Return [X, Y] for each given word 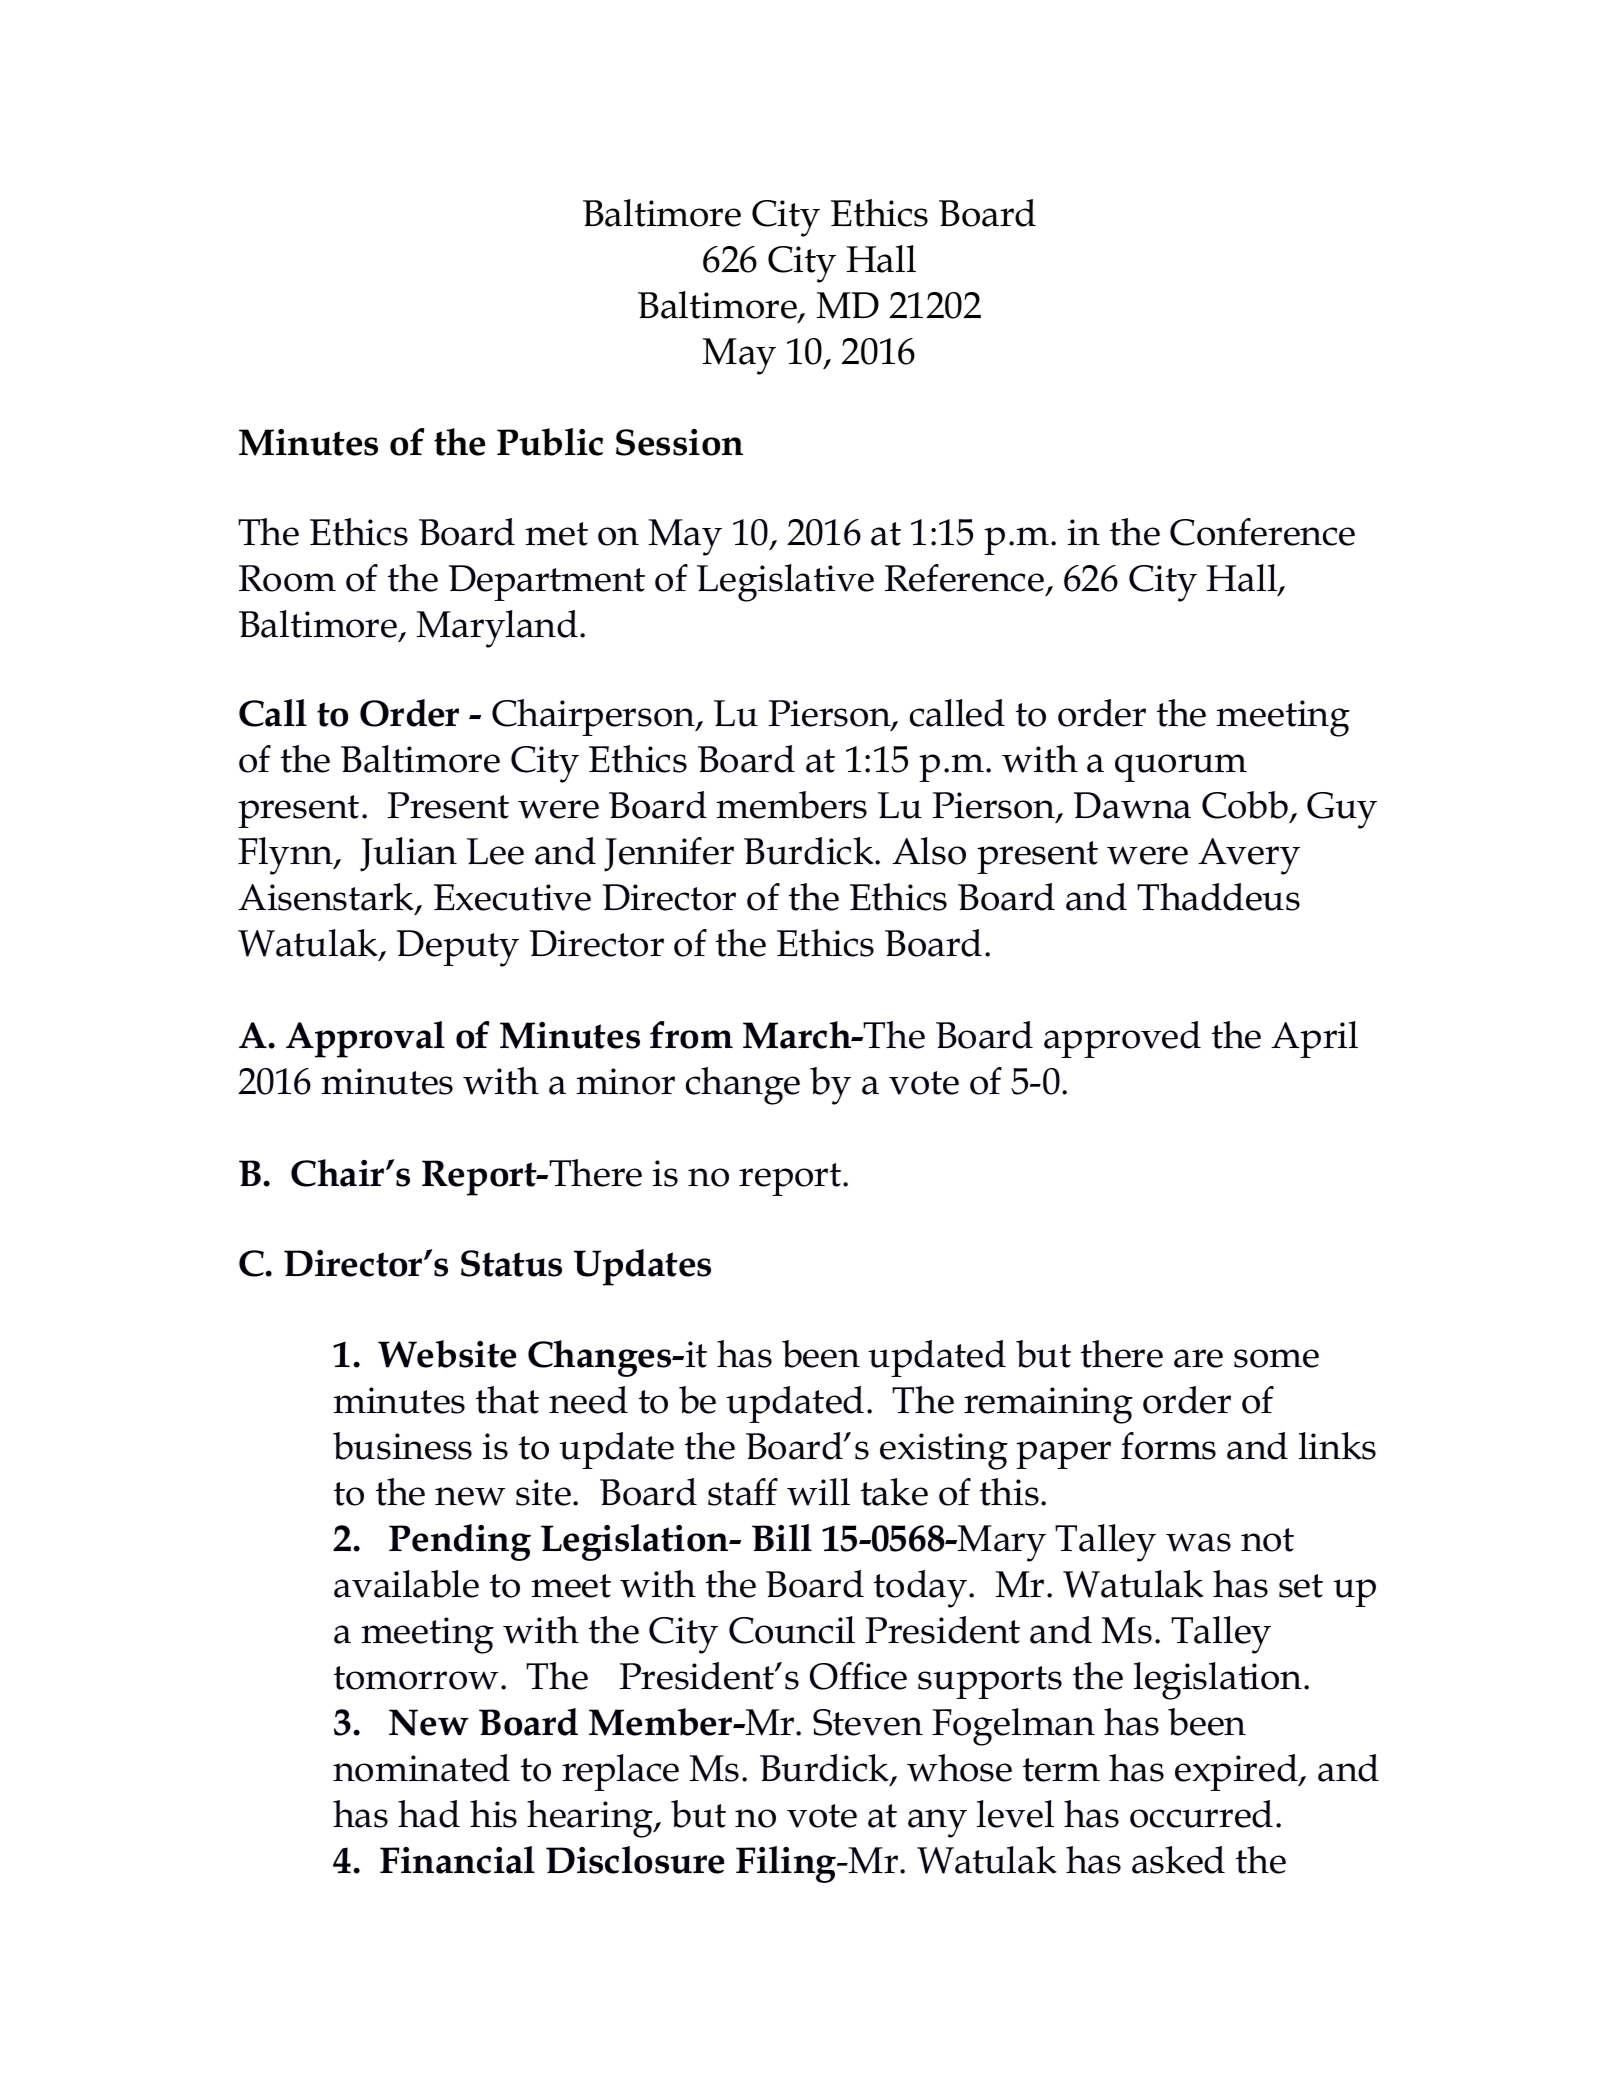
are [1198, 1358]
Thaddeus [1218, 897]
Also [929, 851]
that [507, 1400]
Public [550, 442]
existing [944, 1451]
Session [679, 442]
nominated [421, 1768]
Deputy [458, 948]
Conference [1262, 532]
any [937, 1823]
